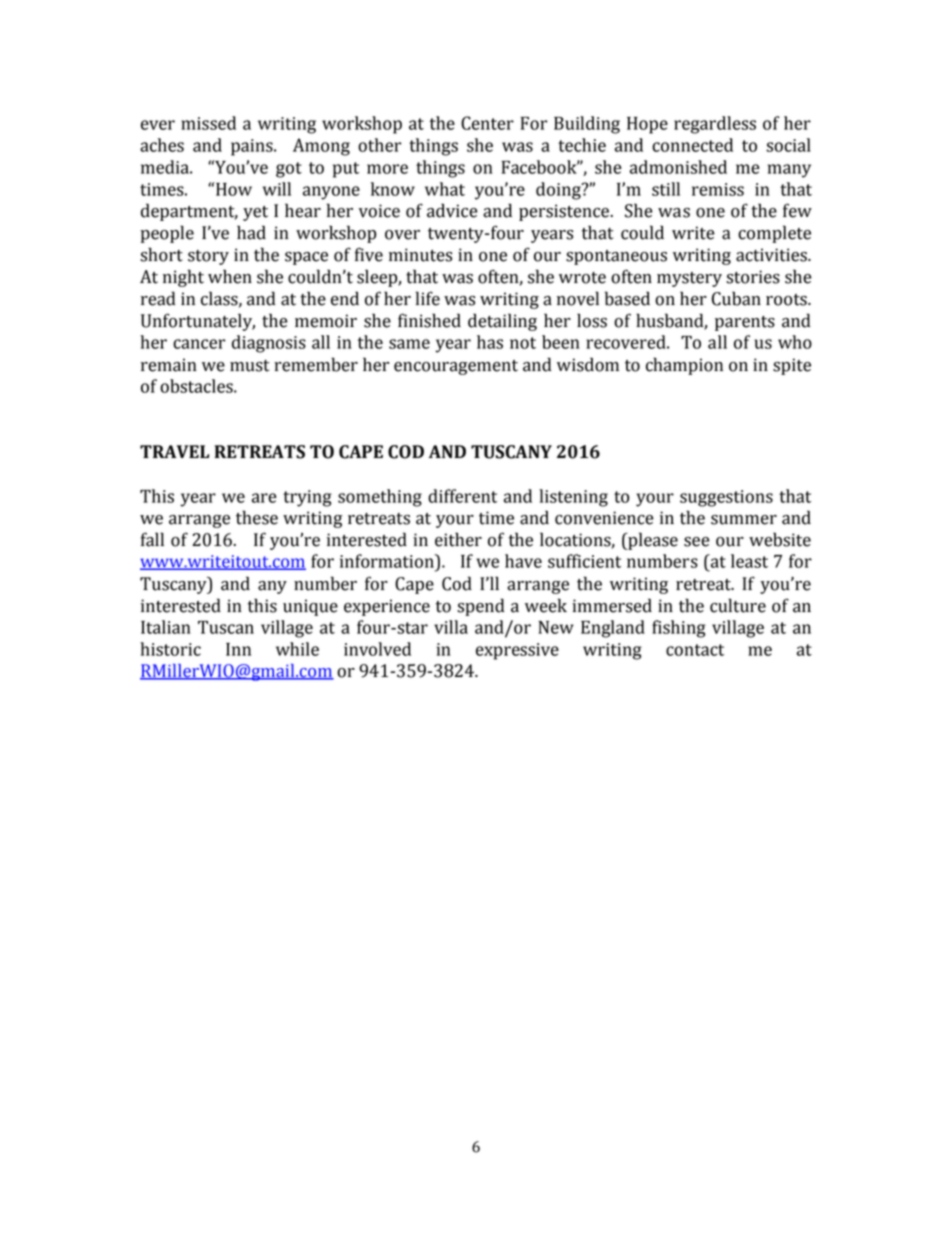 The width and height of the screenshot is (952, 1233). I want to click on summer, so click(744, 520).
